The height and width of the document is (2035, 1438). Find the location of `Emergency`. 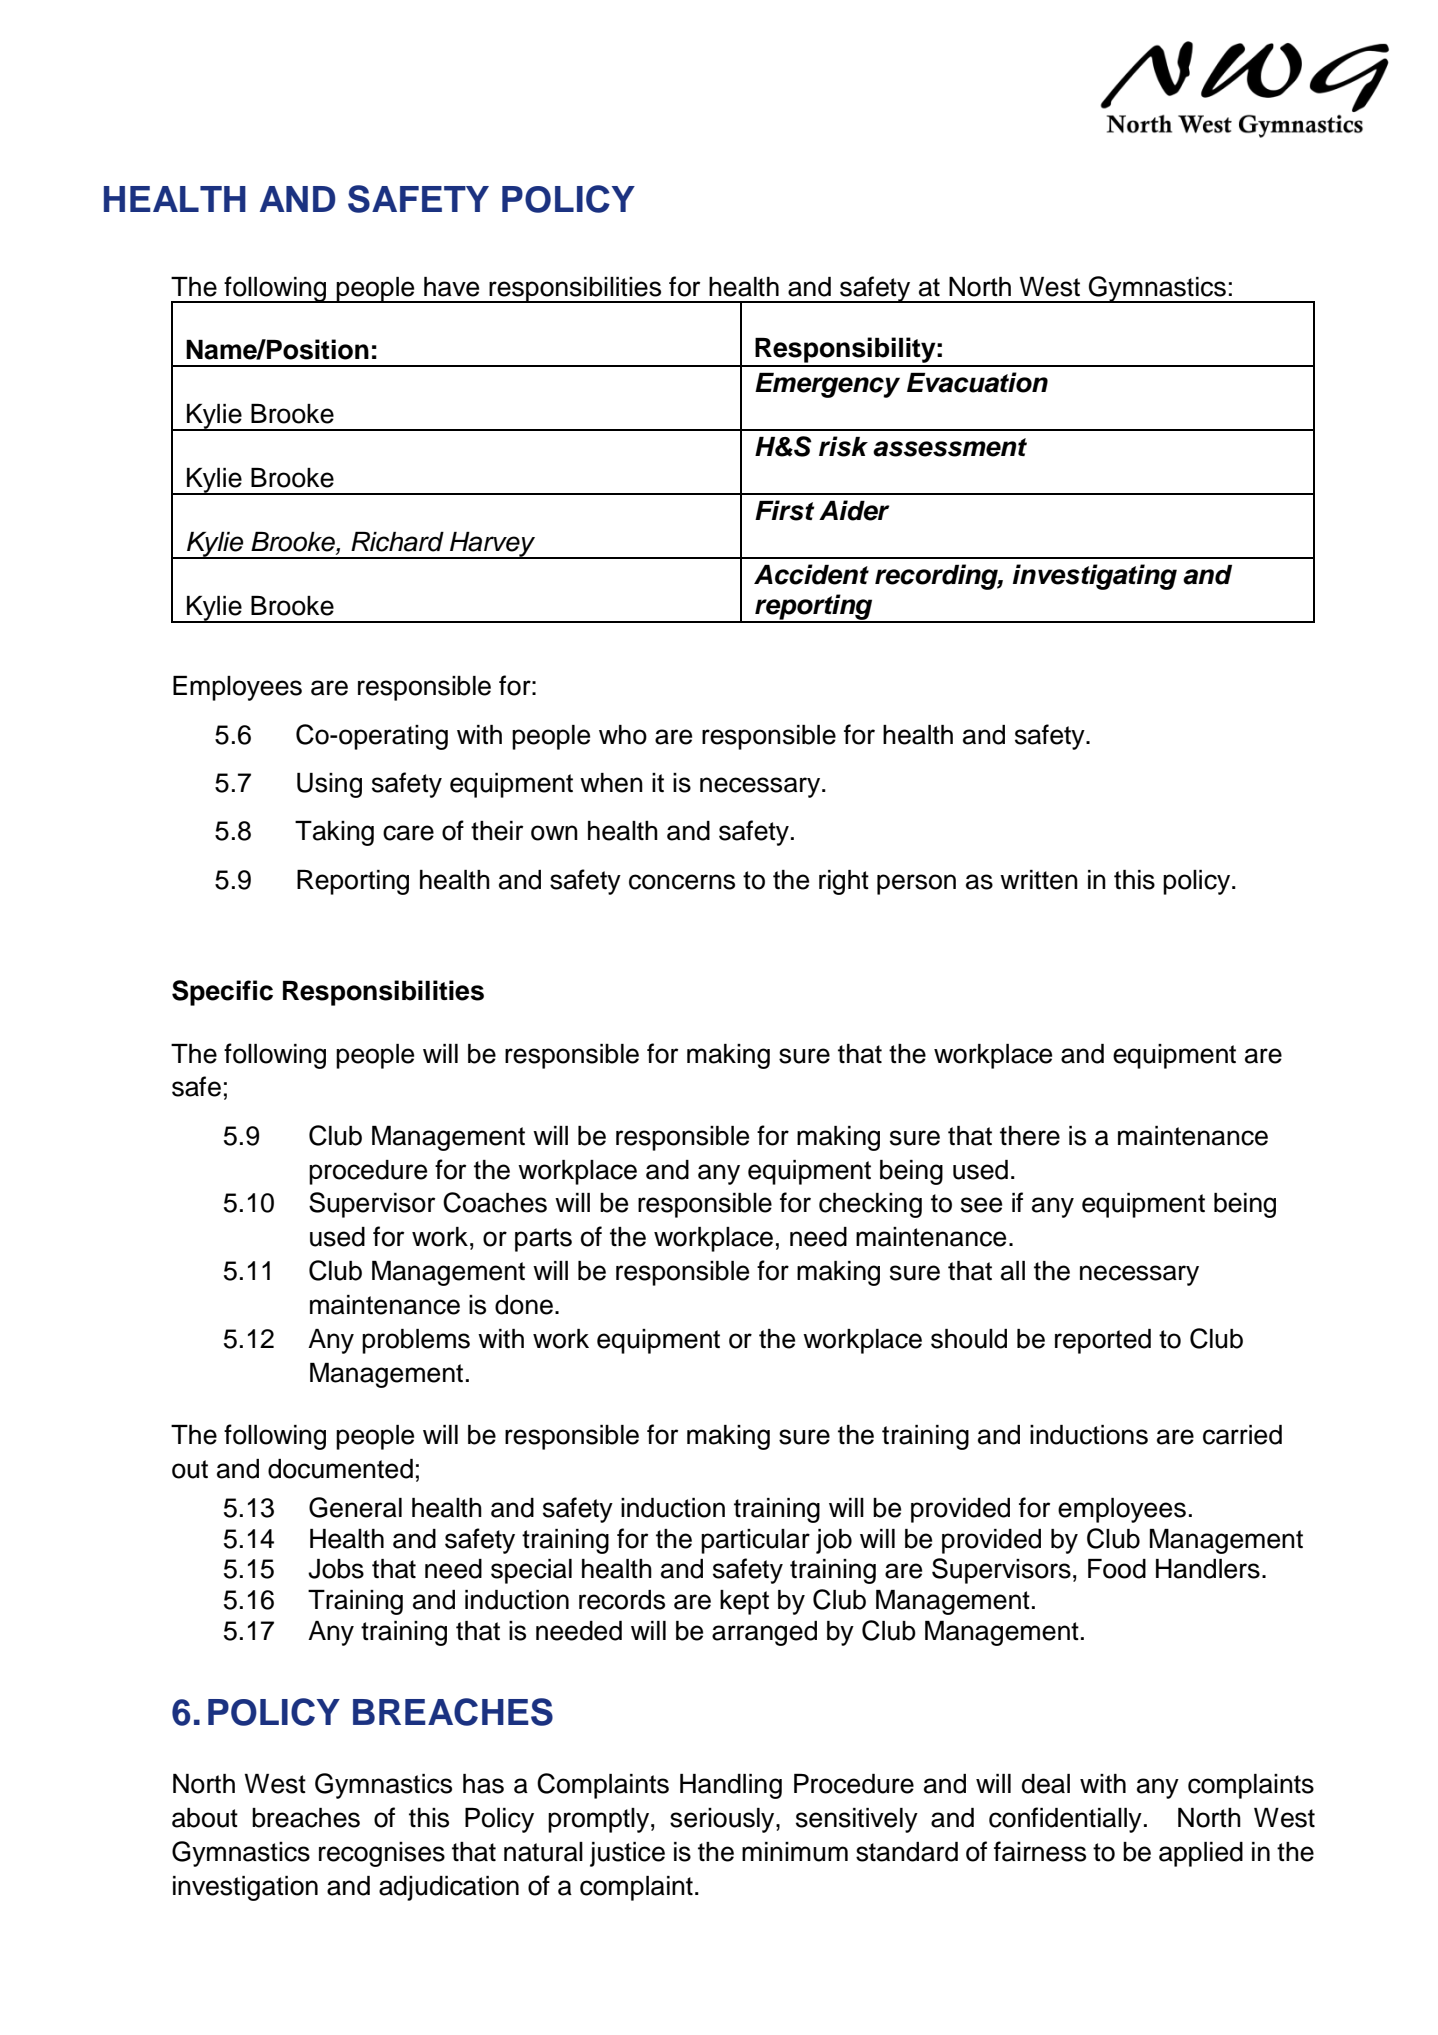

Emergency is located at coordinates (827, 385).
